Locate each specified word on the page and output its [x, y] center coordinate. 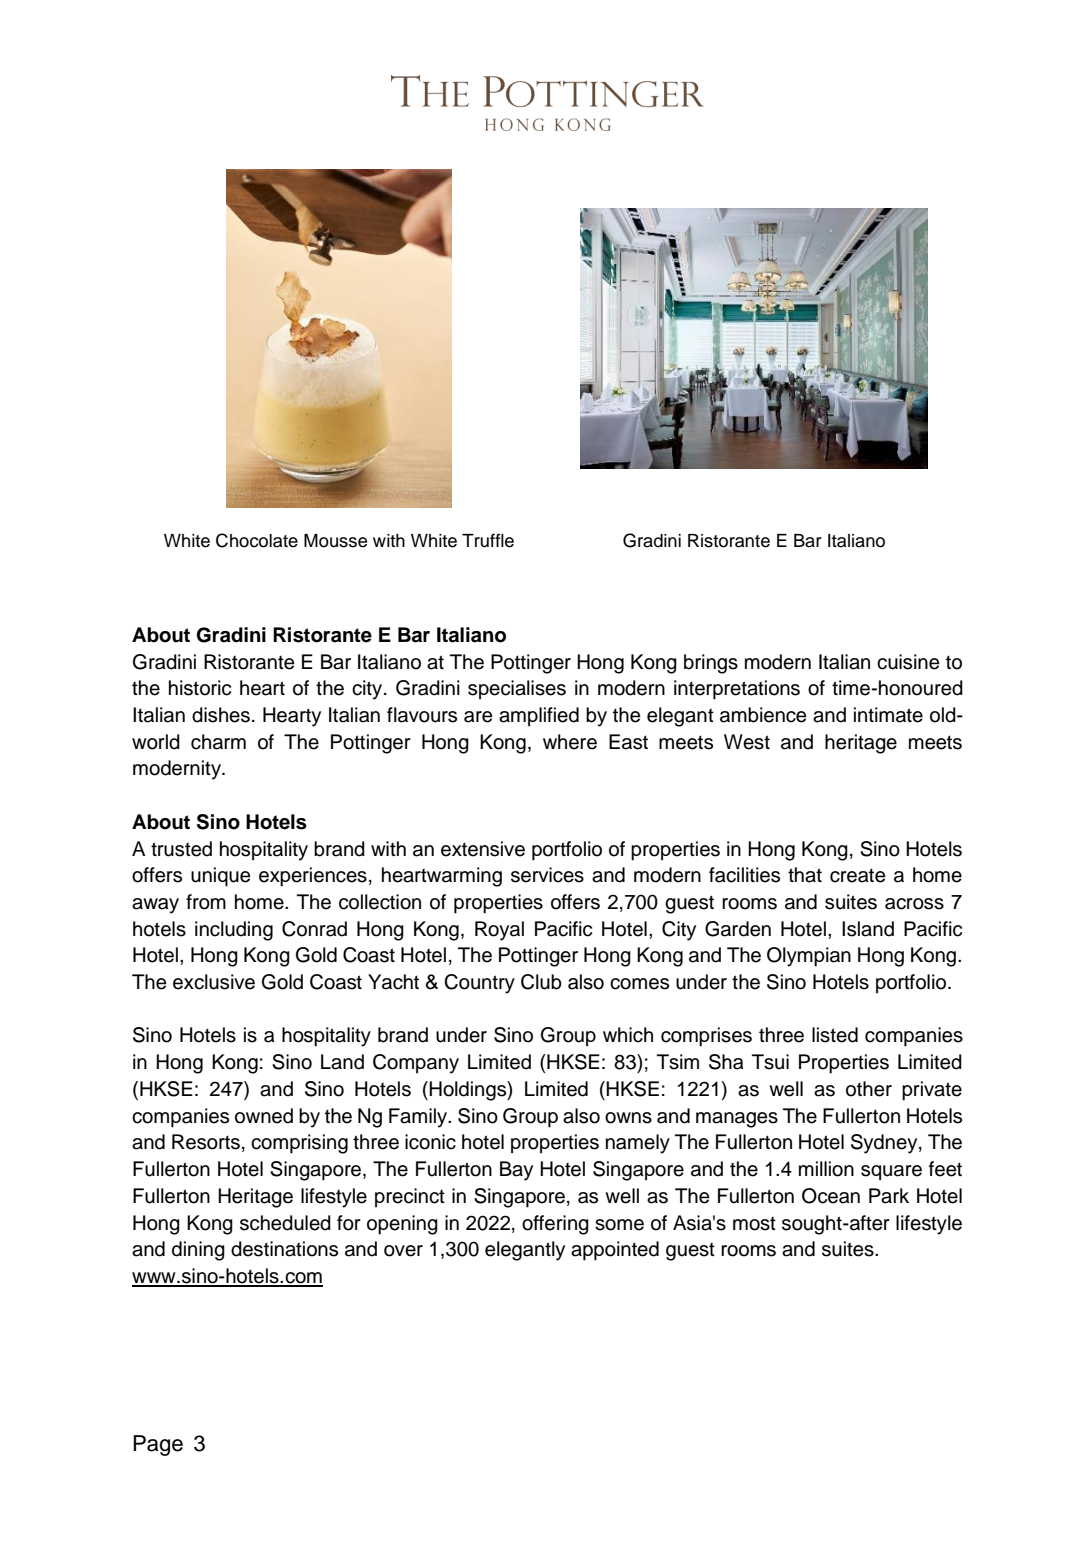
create [857, 875]
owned [264, 1116]
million [826, 1169]
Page [158, 1445]
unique [220, 877]
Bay [516, 1171]
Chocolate [257, 540]
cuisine [908, 662]
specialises [517, 690]
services [547, 875]
